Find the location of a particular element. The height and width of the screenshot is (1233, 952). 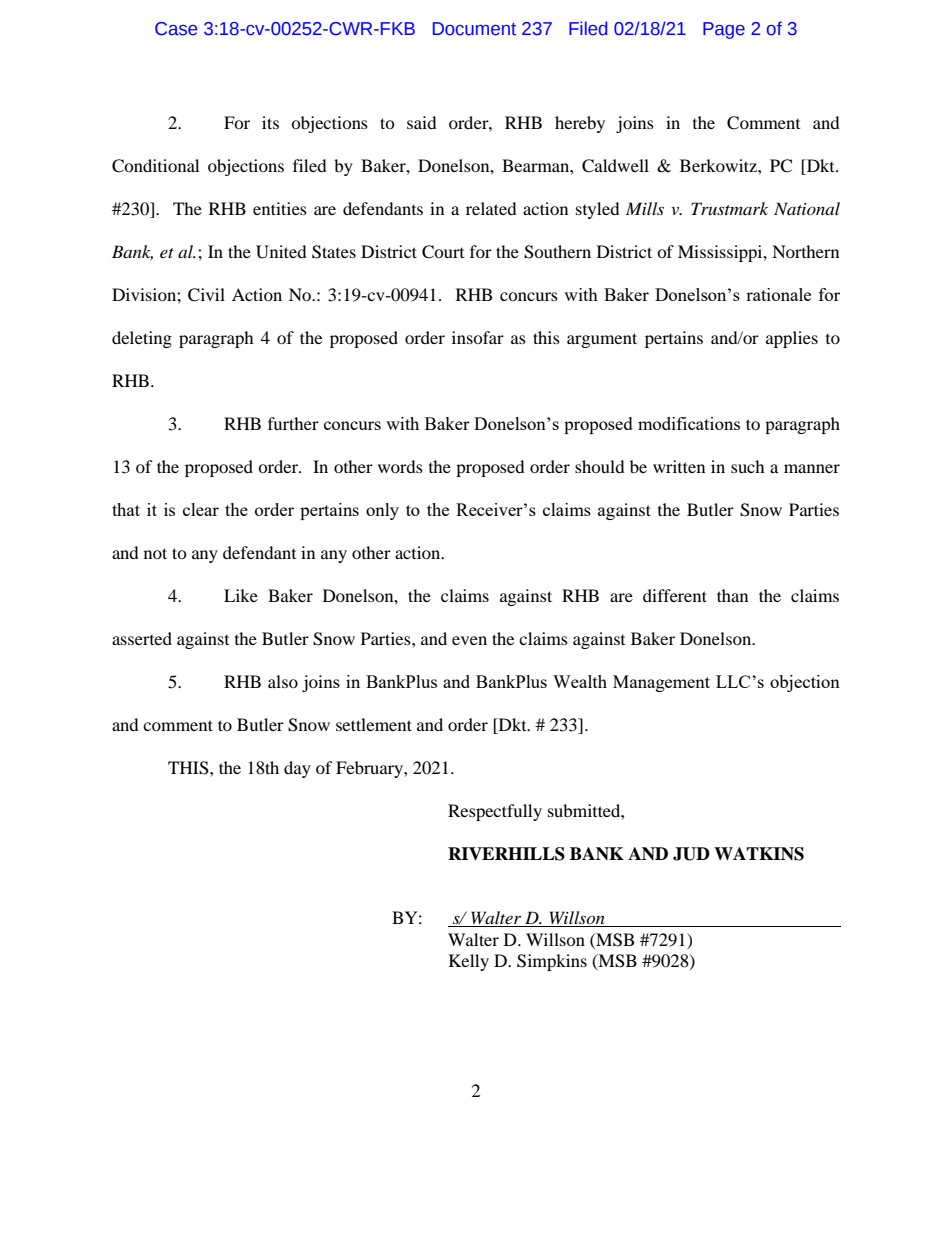

words is located at coordinates (400, 466).
